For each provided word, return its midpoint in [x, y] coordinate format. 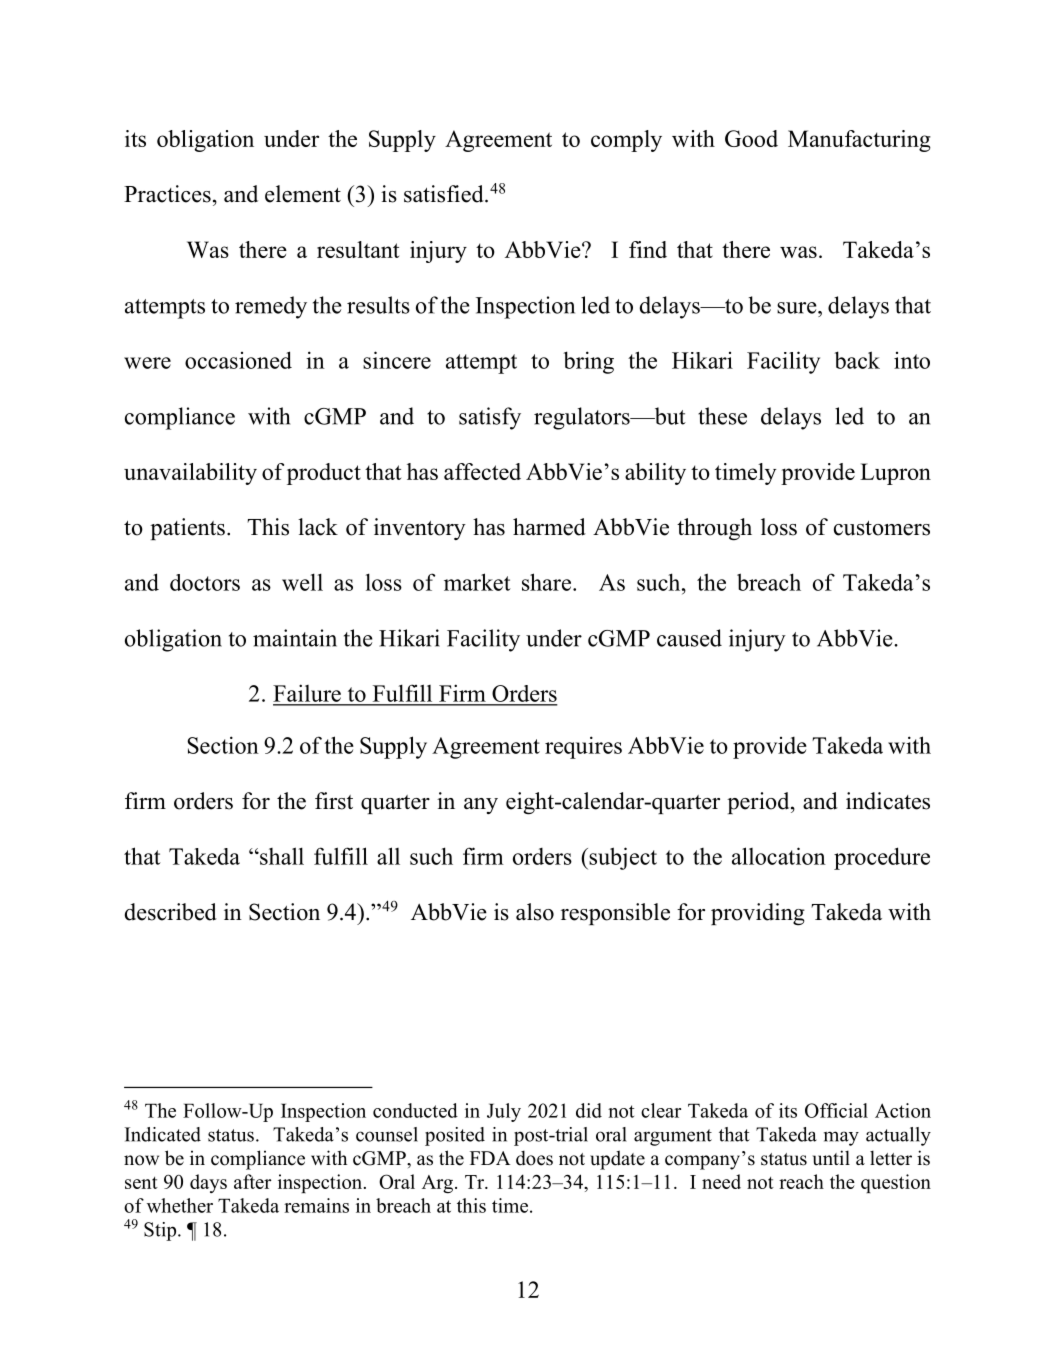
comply [626, 141]
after [253, 1181]
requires [583, 747]
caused [689, 638]
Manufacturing [859, 141]
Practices [167, 194]
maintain [295, 638]
